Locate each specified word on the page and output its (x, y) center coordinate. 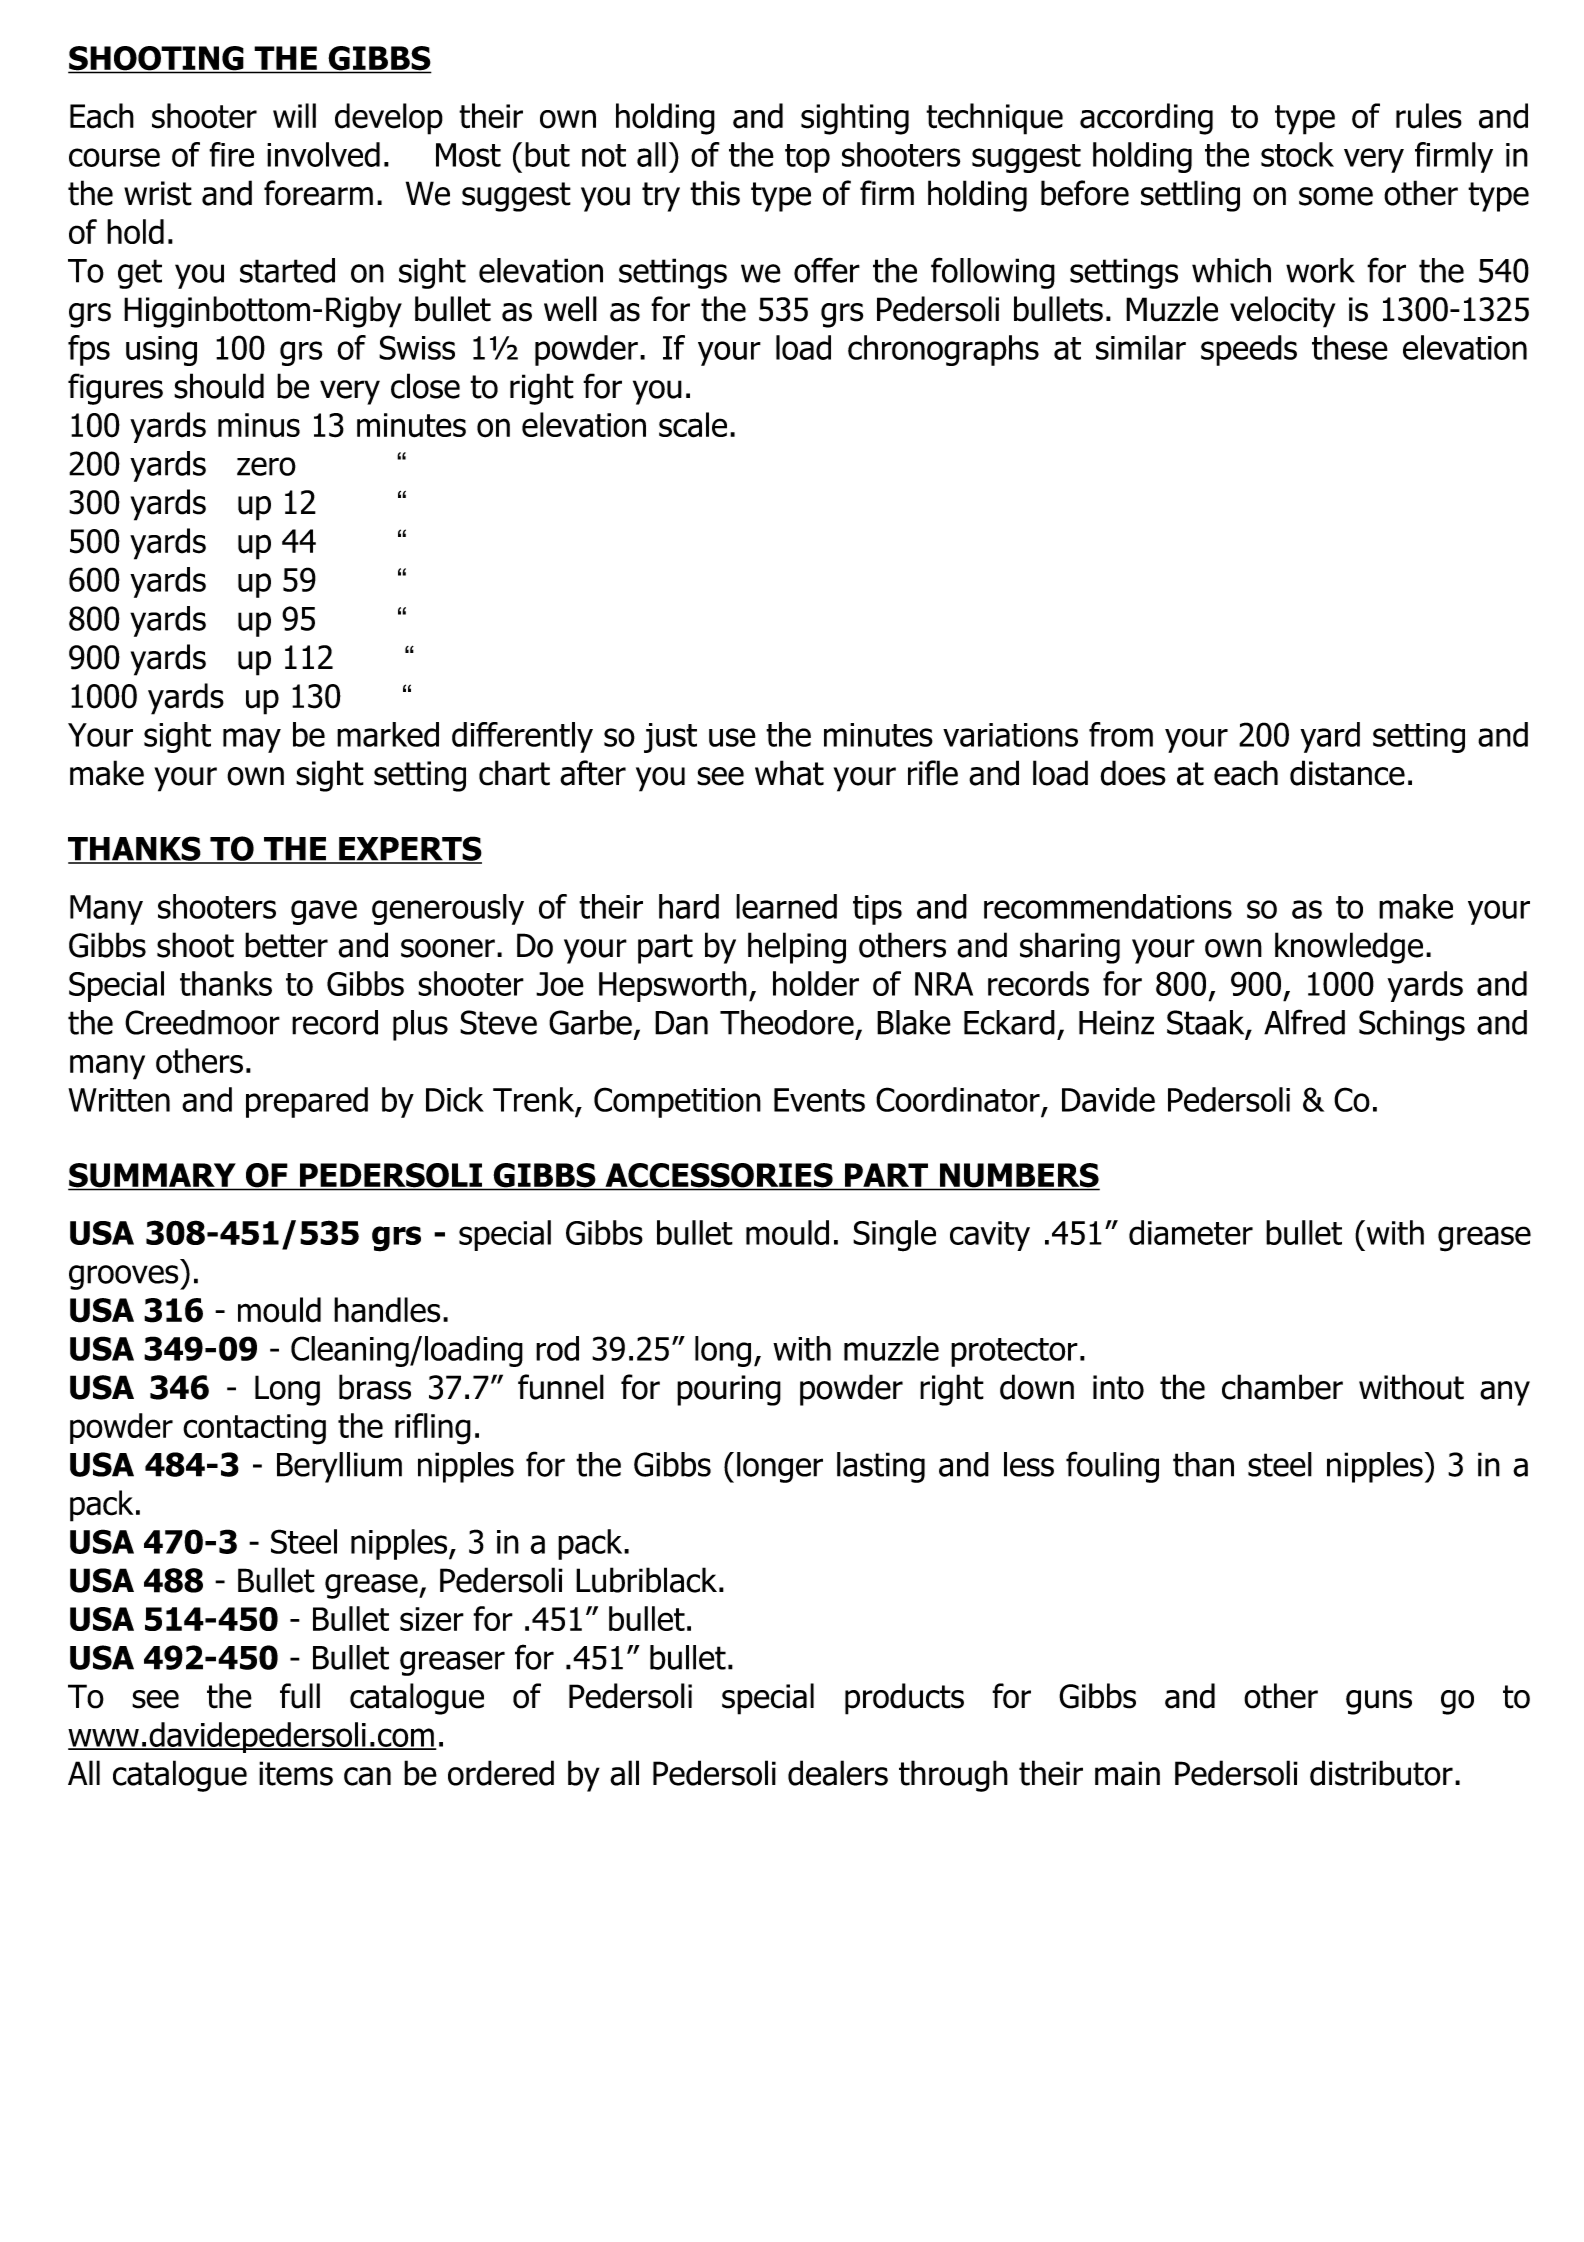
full (300, 1696)
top (807, 158)
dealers (838, 1773)
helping (797, 948)
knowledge (1349, 948)
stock (1297, 154)
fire (231, 154)
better (286, 945)
